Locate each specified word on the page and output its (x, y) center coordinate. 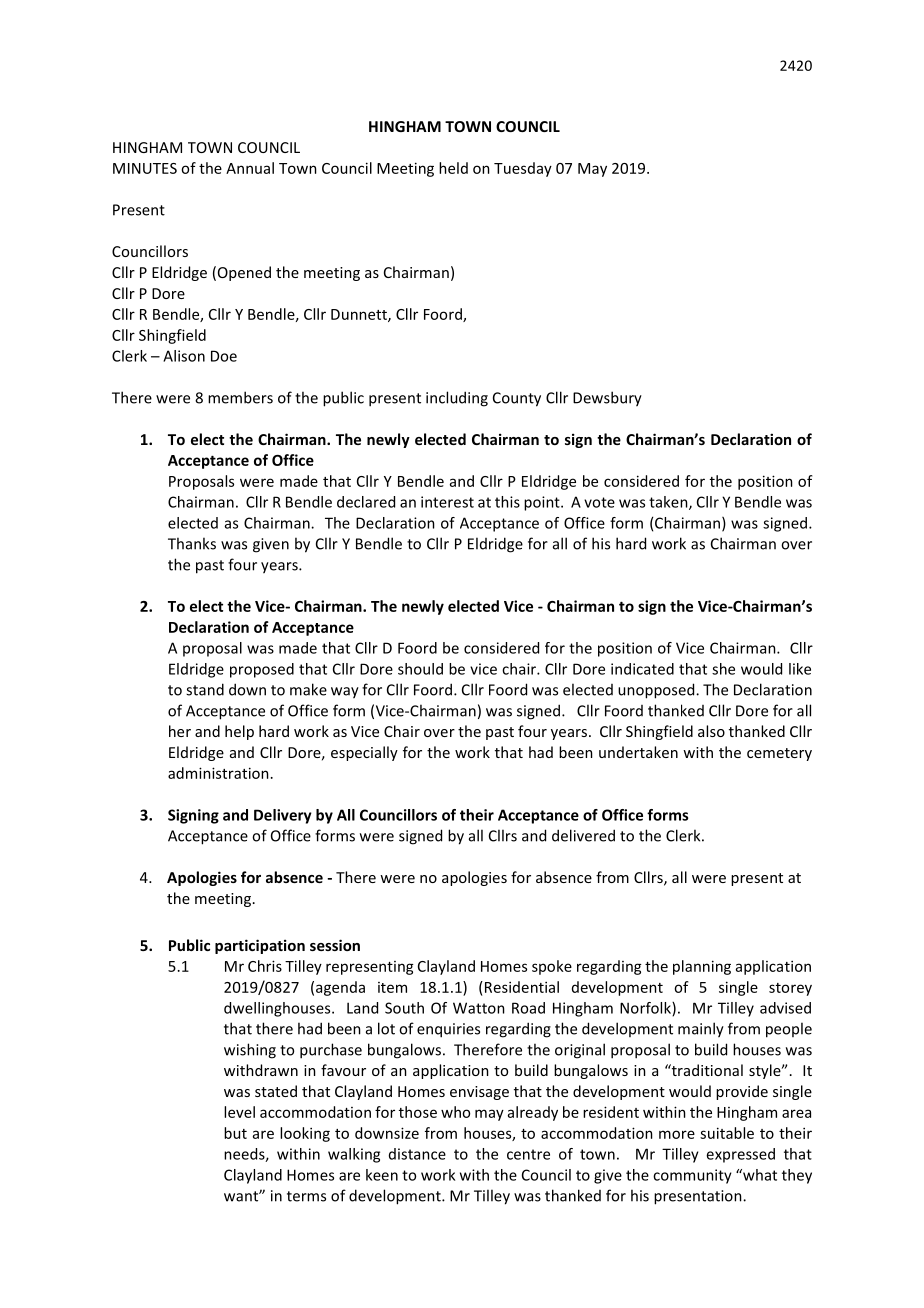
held (453, 168)
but (235, 1133)
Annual (250, 168)
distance (417, 1154)
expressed (740, 1155)
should (420, 669)
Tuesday (523, 169)
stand (205, 689)
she (723, 669)
